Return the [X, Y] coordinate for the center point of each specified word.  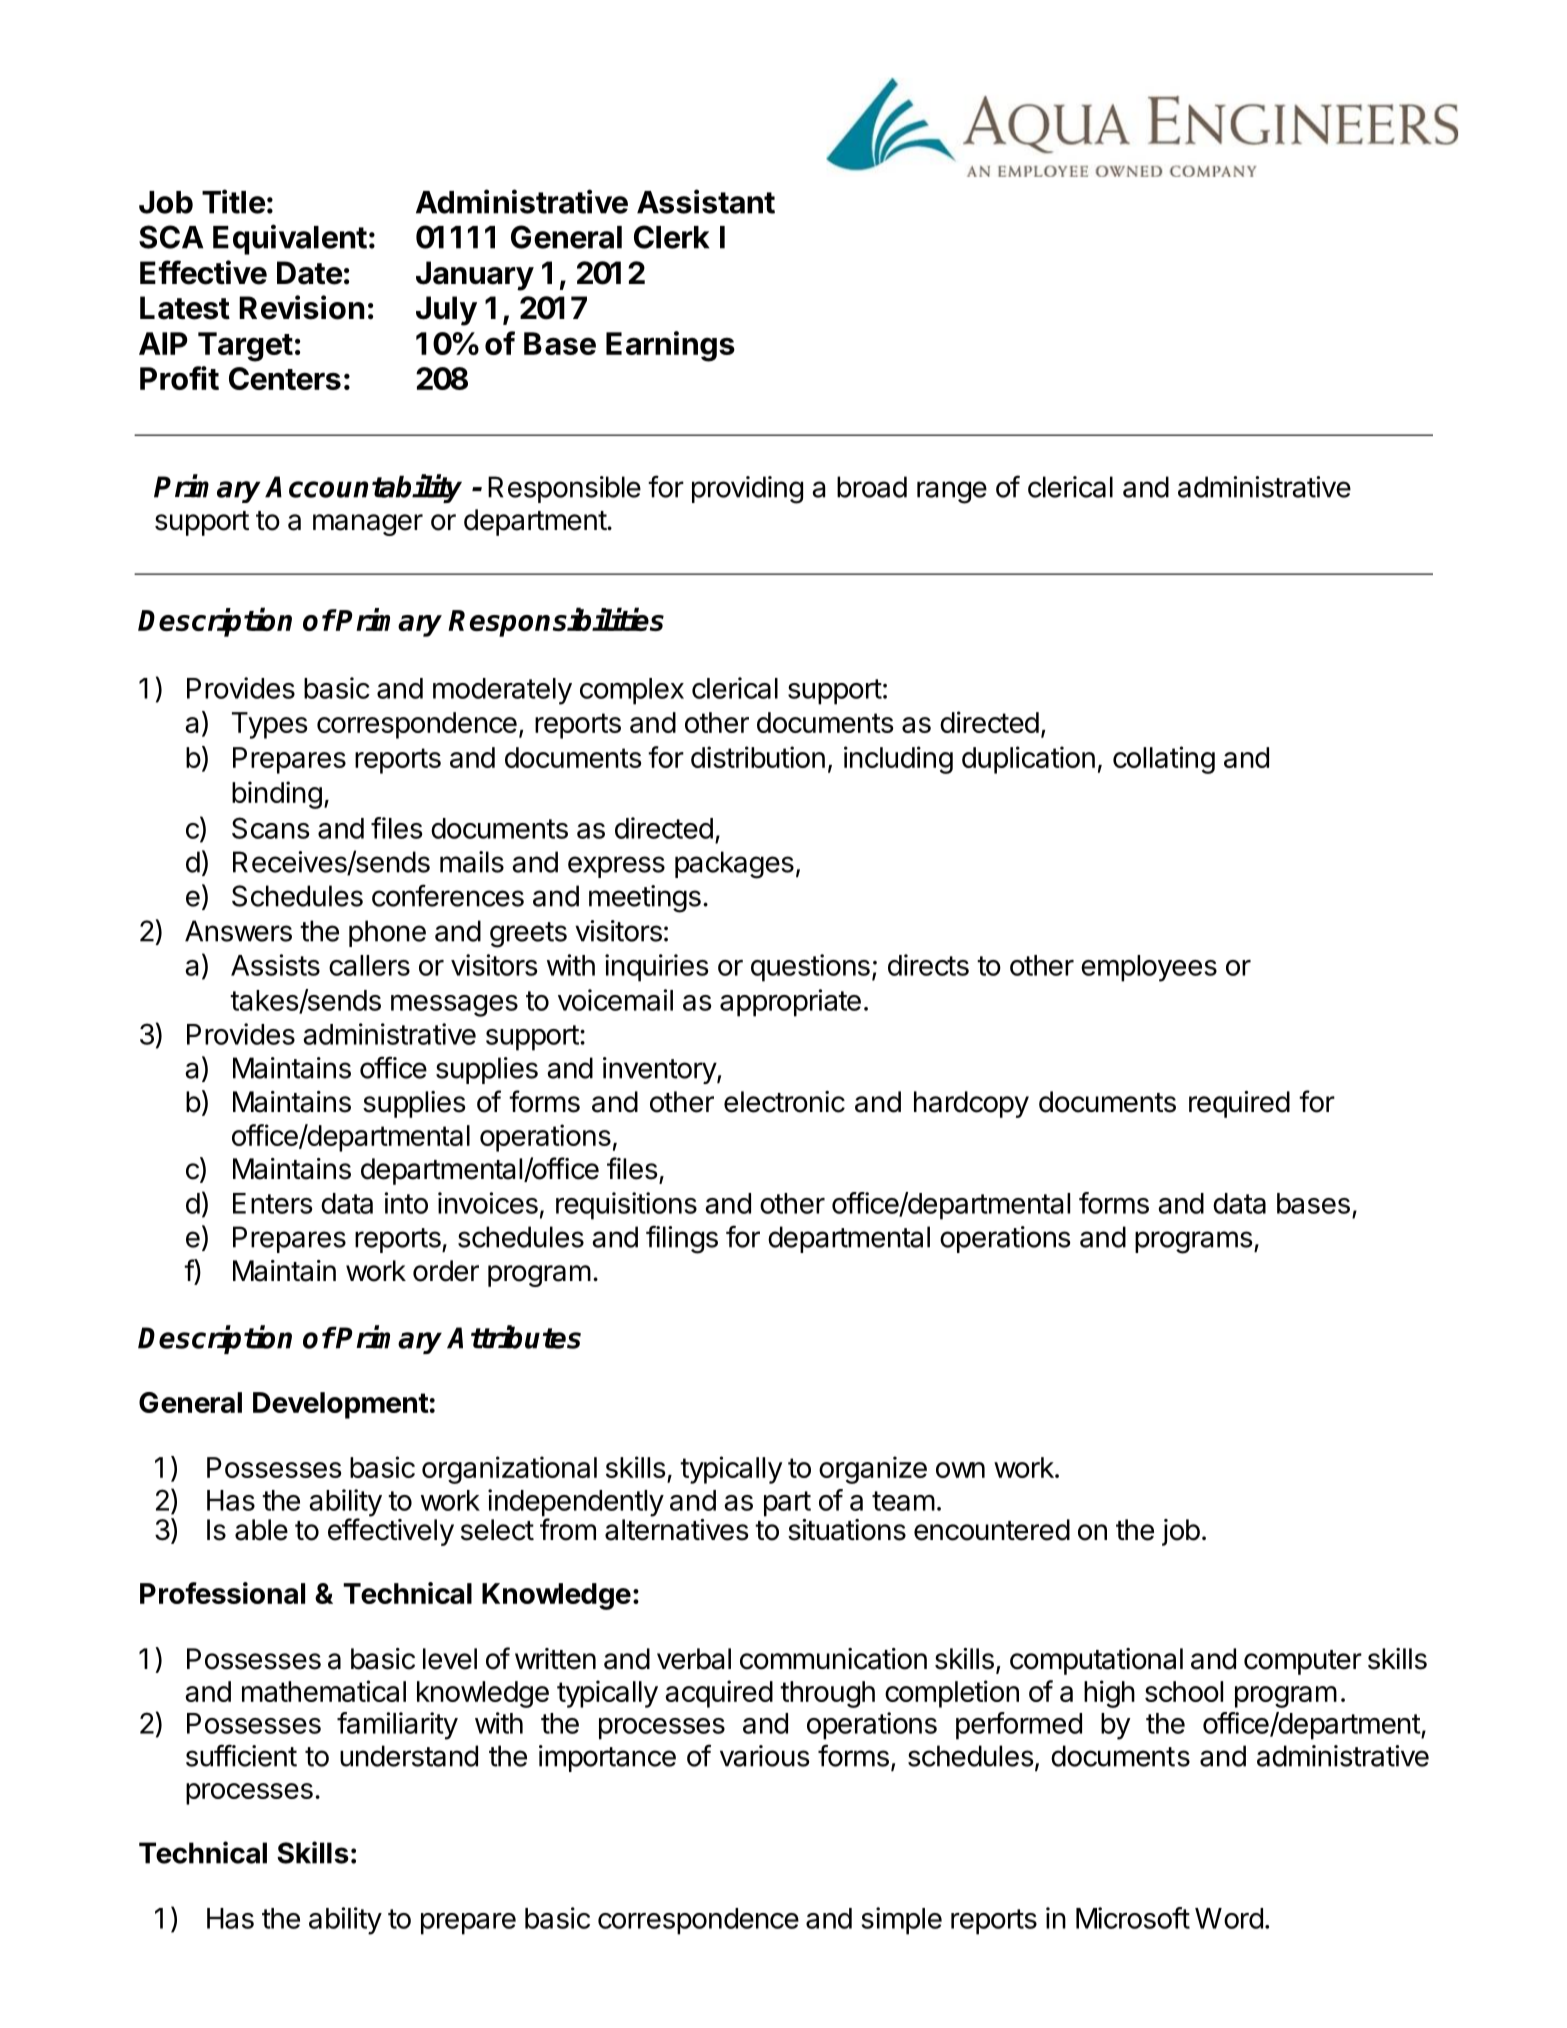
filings [682, 1239]
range [952, 492]
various [765, 1756]
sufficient [241, 1755]
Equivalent [290, 239]
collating [1164, 760]
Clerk [671, 237]
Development [340, 1405]
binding [277, 795]
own [960, 1470]
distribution [758, 757]
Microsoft [1133, 1918]
